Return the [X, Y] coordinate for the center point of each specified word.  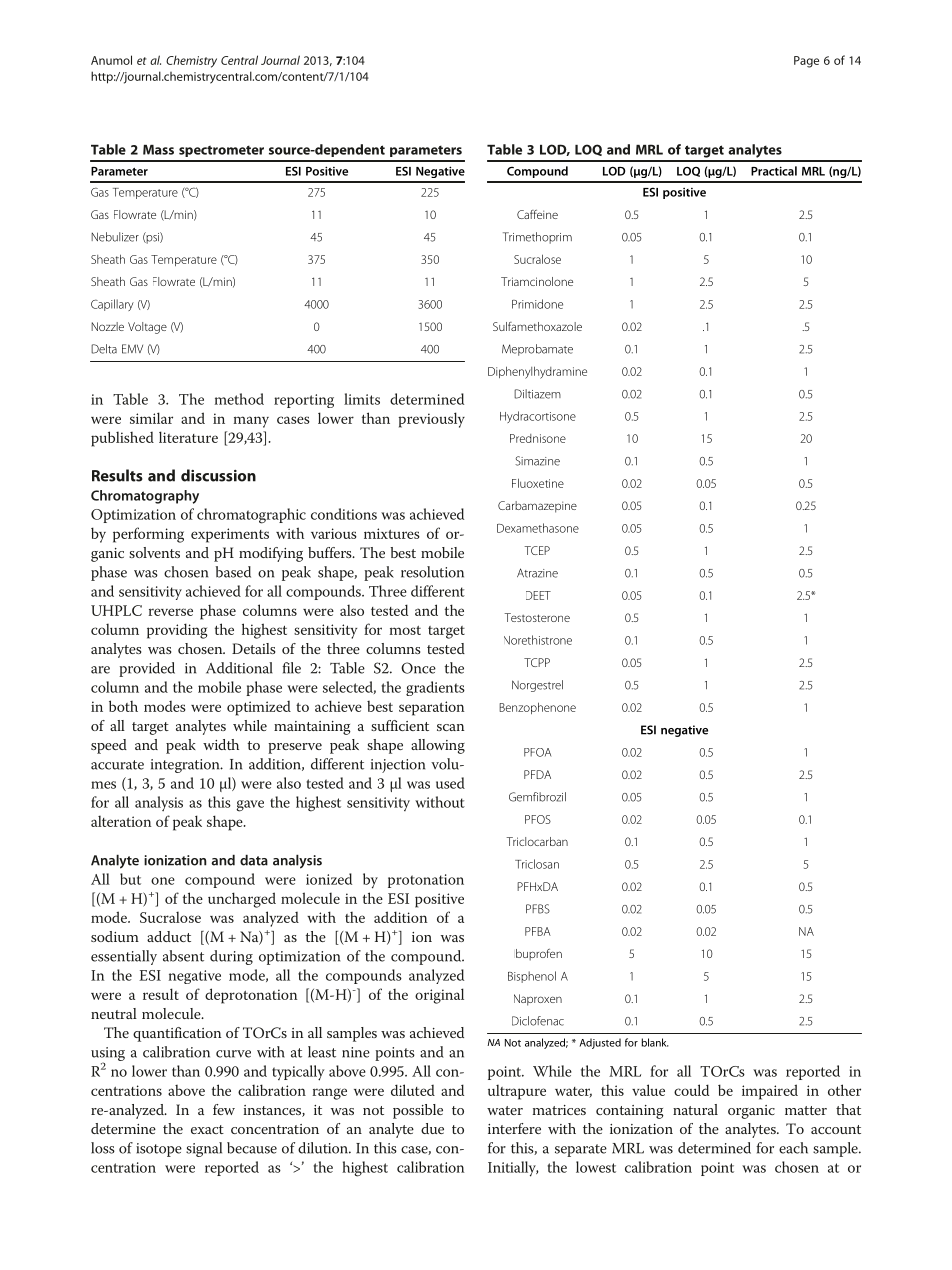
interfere [514, 1128]
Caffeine [537, 214]
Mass [158, 150]
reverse [170, 612]
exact [207, 1129]
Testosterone [537, 617]
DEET [538, 595]
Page [806, 62]
